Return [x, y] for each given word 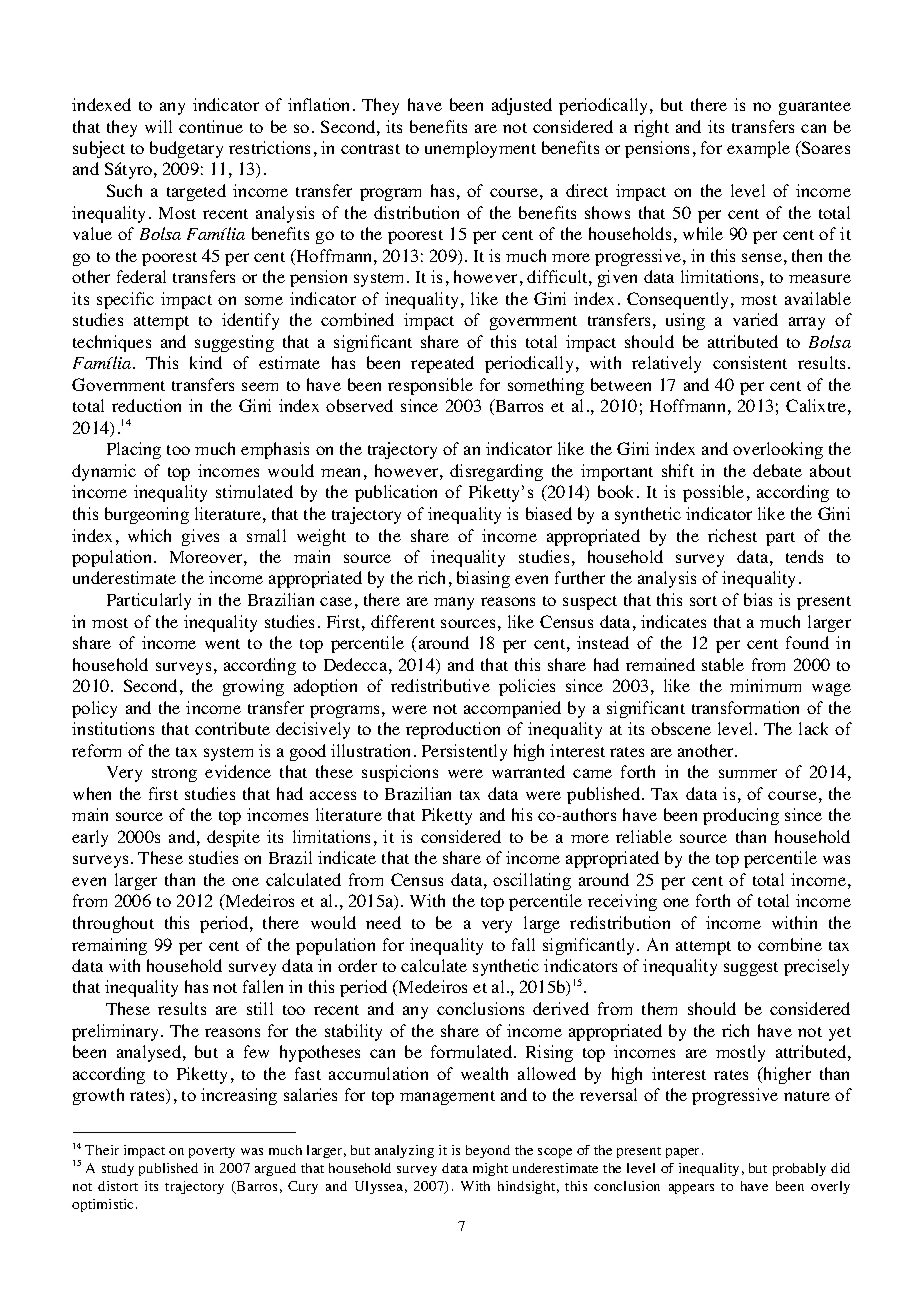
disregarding [496, 472]
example [758, 149]
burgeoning [147, 515]
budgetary [186, 149]
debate [777, 470]
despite [233, 838]
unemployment [480, 149]
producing [741, 816]
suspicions [400, 773]
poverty [212, 1152]
